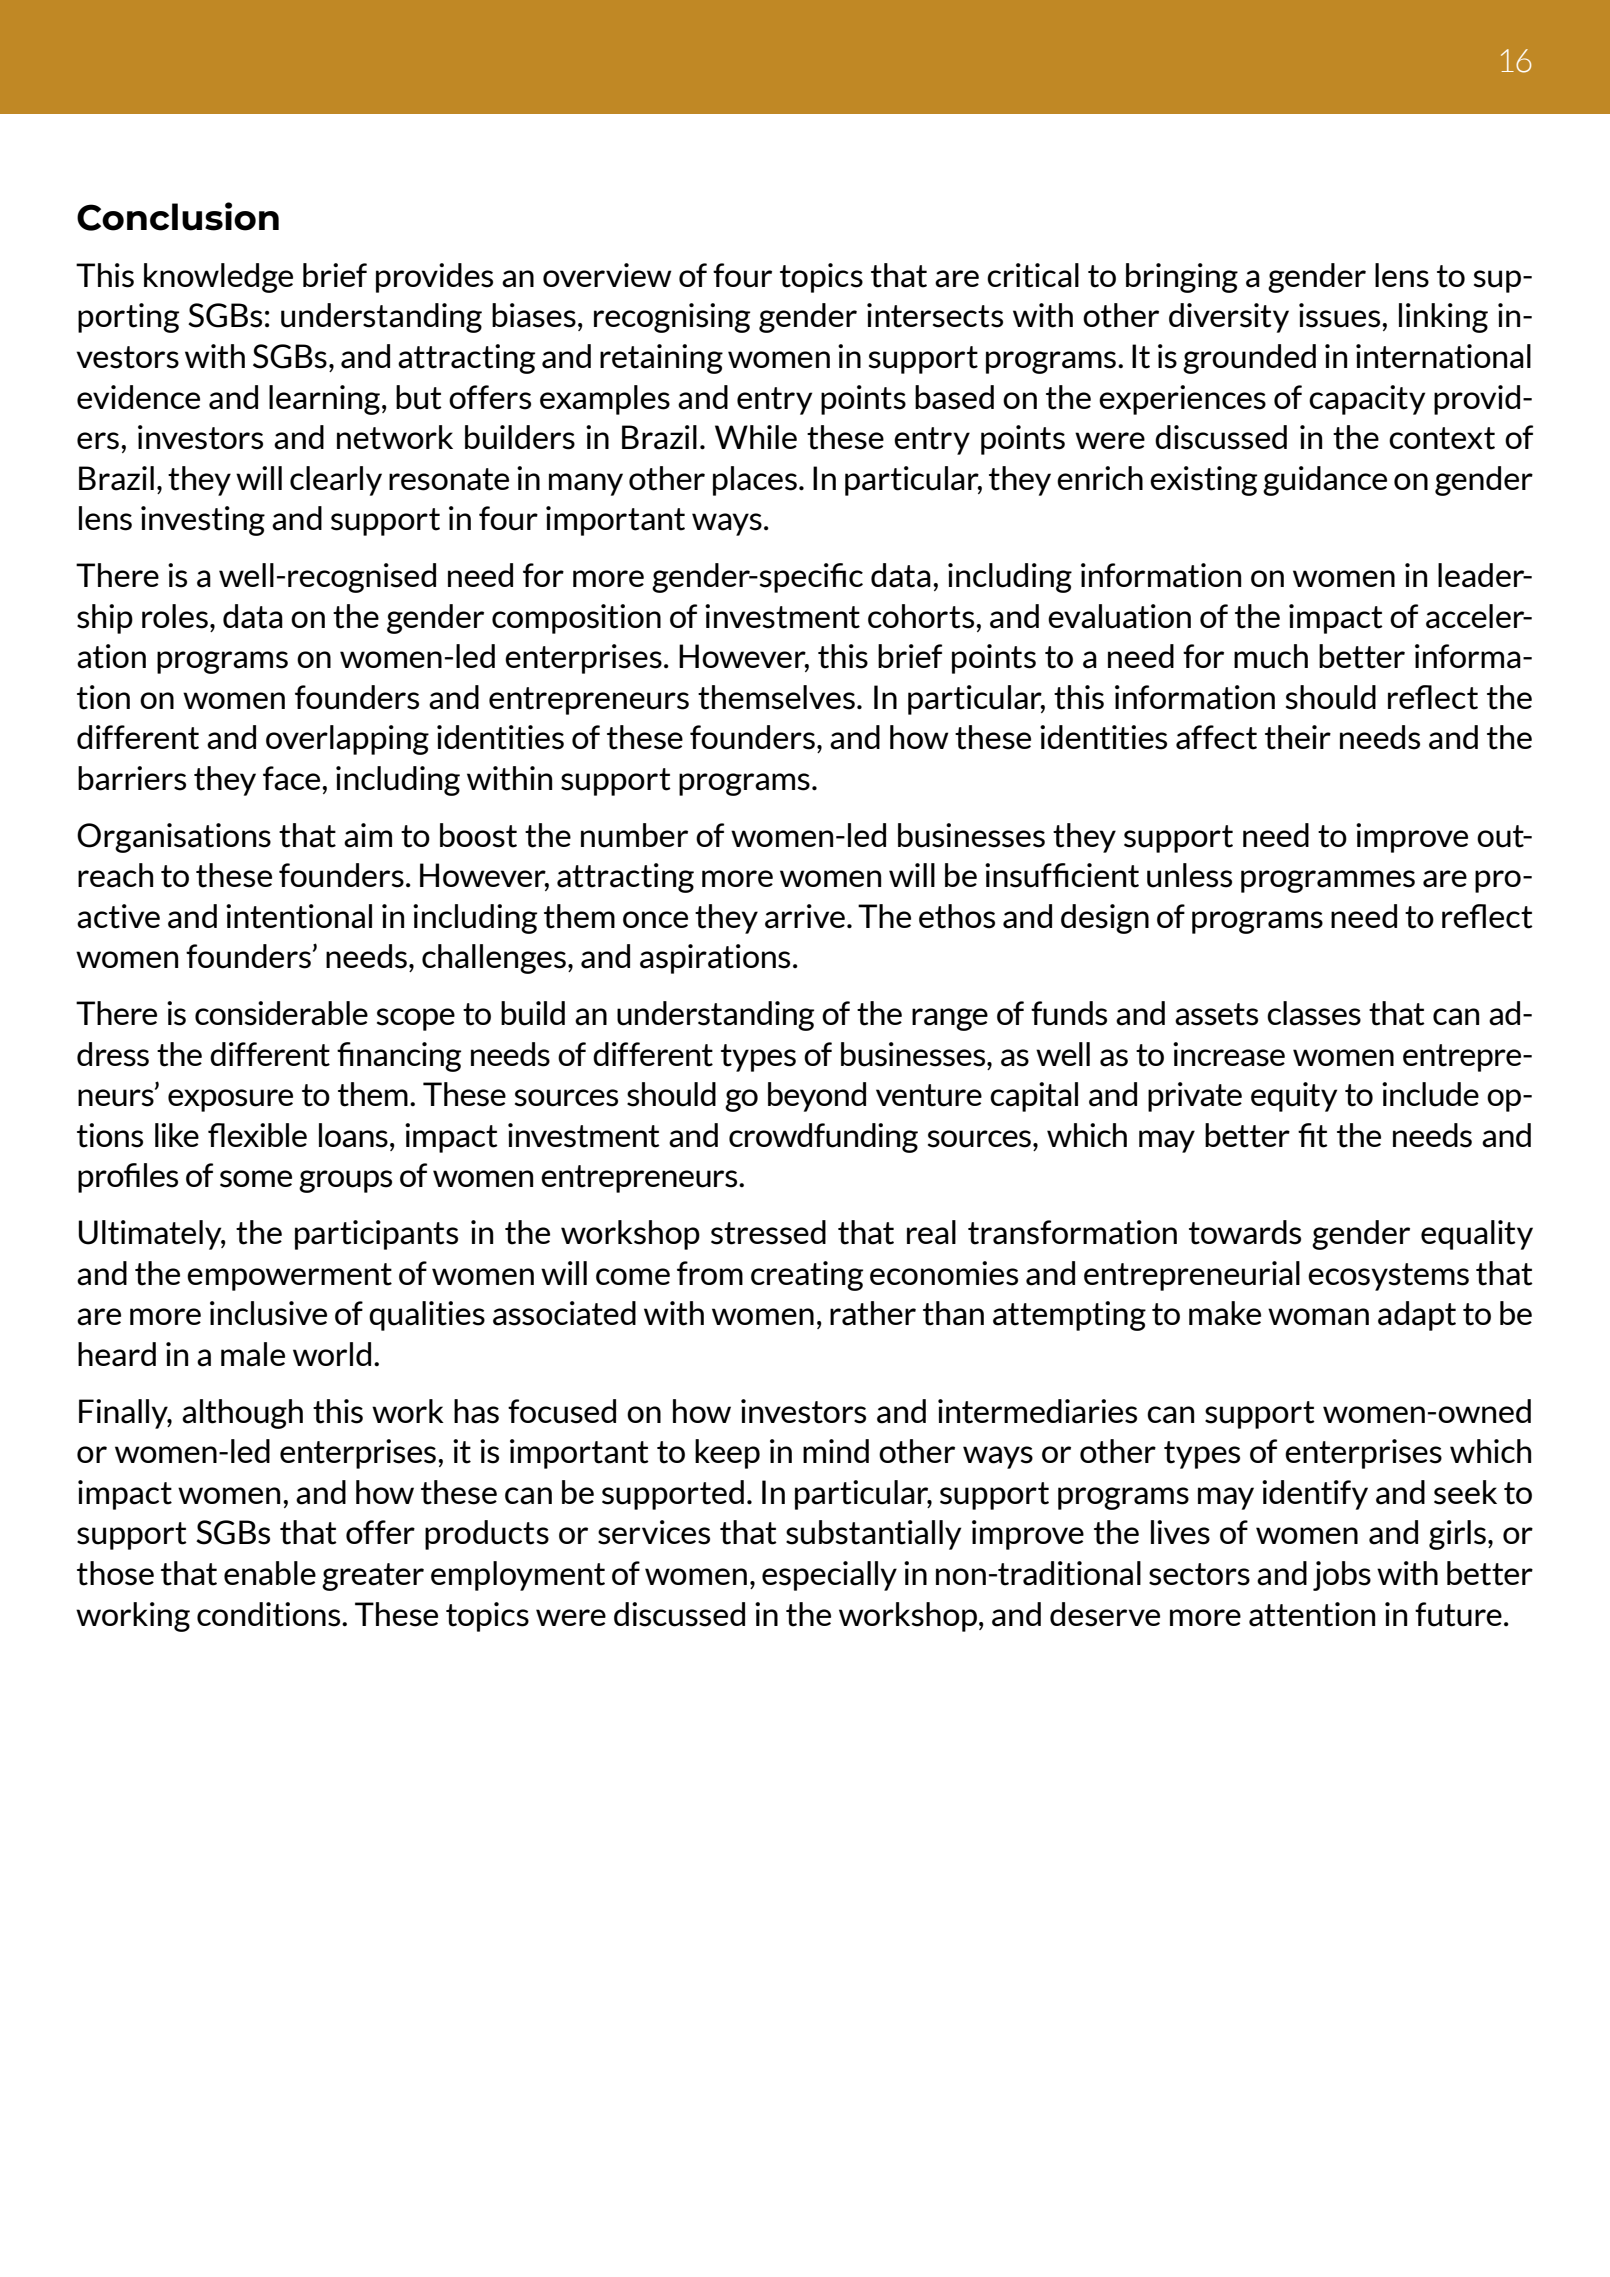 Image resolution: width=1610 pixels, height=2277 pixels. Describe the element at coordinates (368, 835) in the document. I see `aim` at that location.
